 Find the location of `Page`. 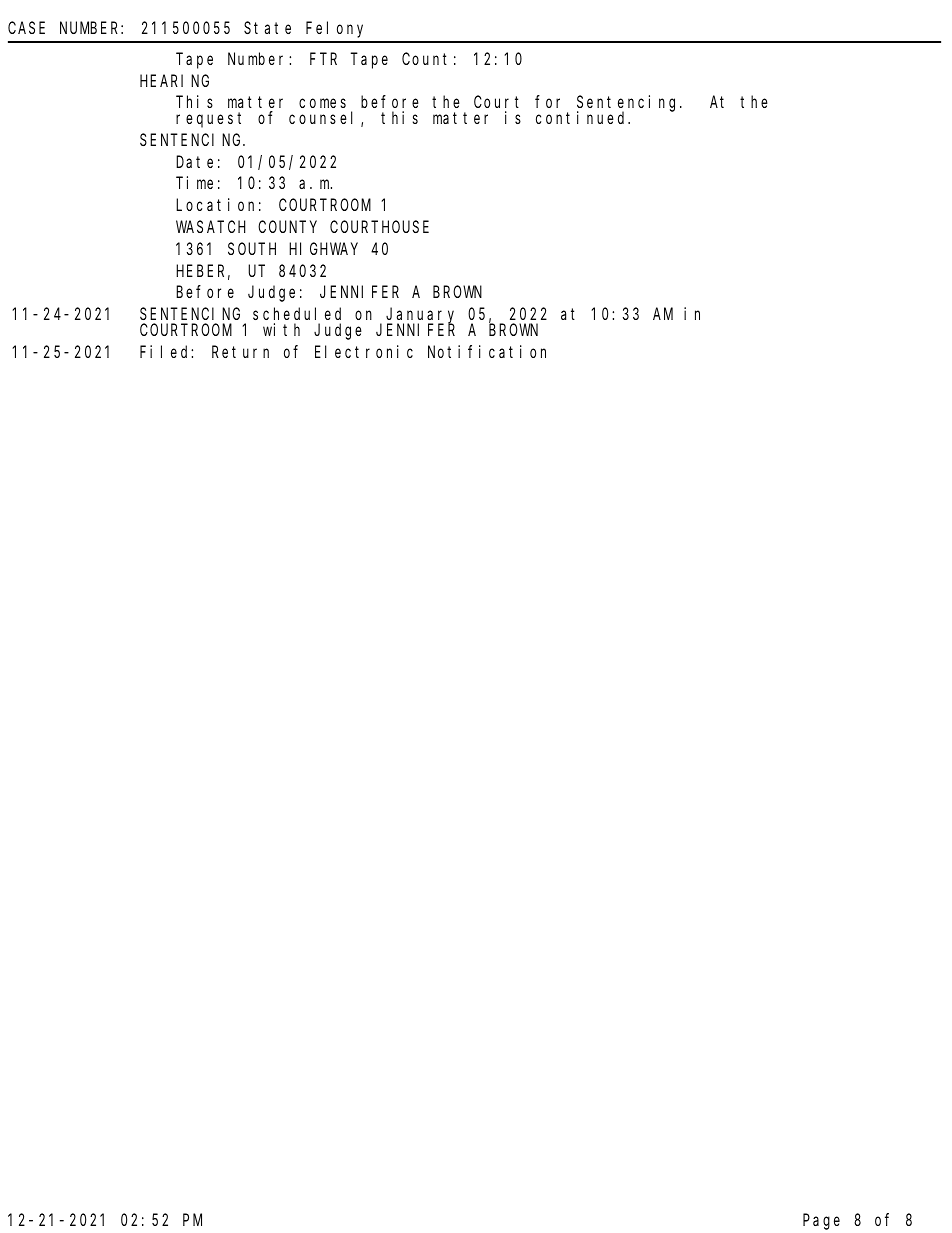

Page is located at coordinates (821, 1222).
